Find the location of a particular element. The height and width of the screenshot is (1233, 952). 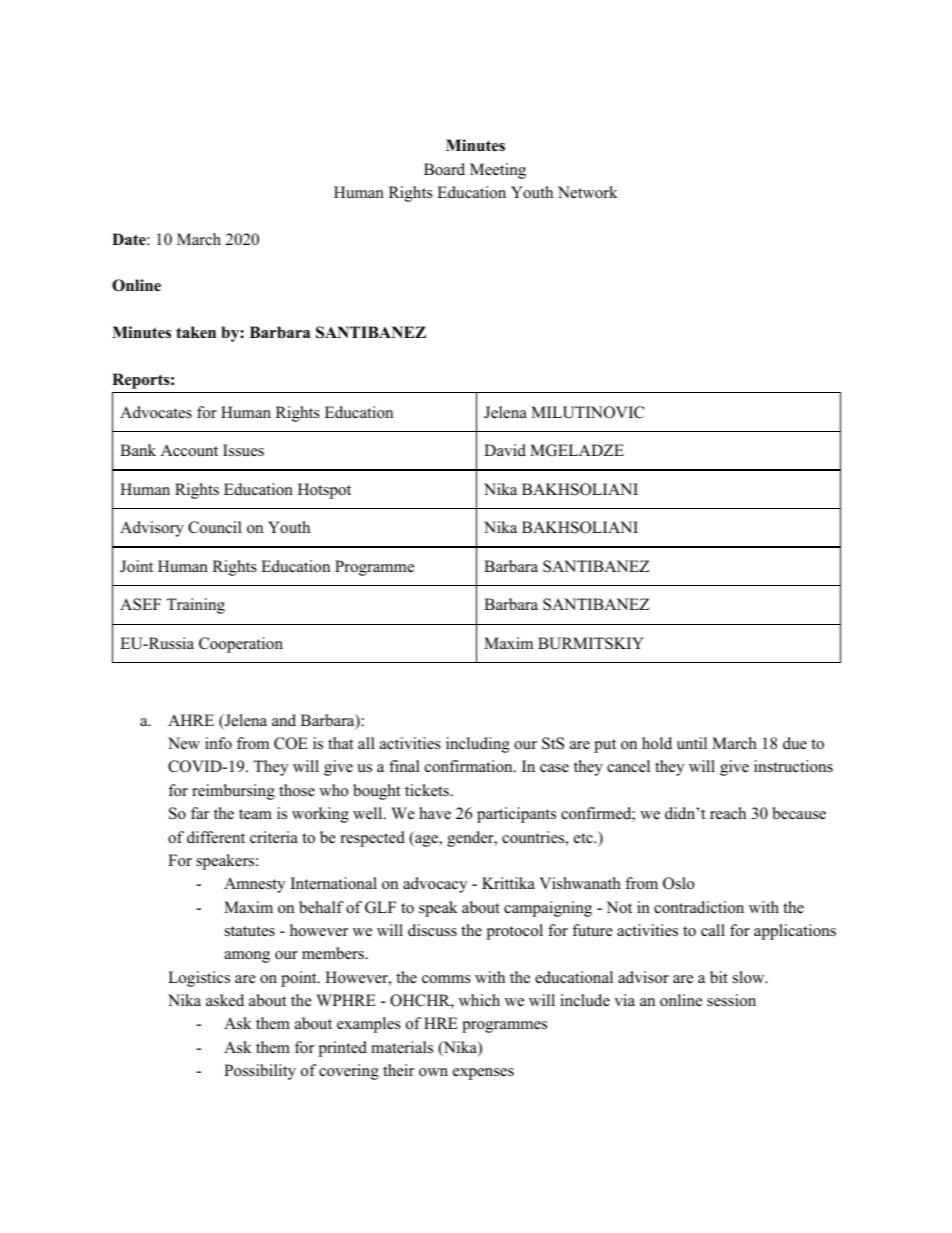

hold is located at coordinates (657, 743).
